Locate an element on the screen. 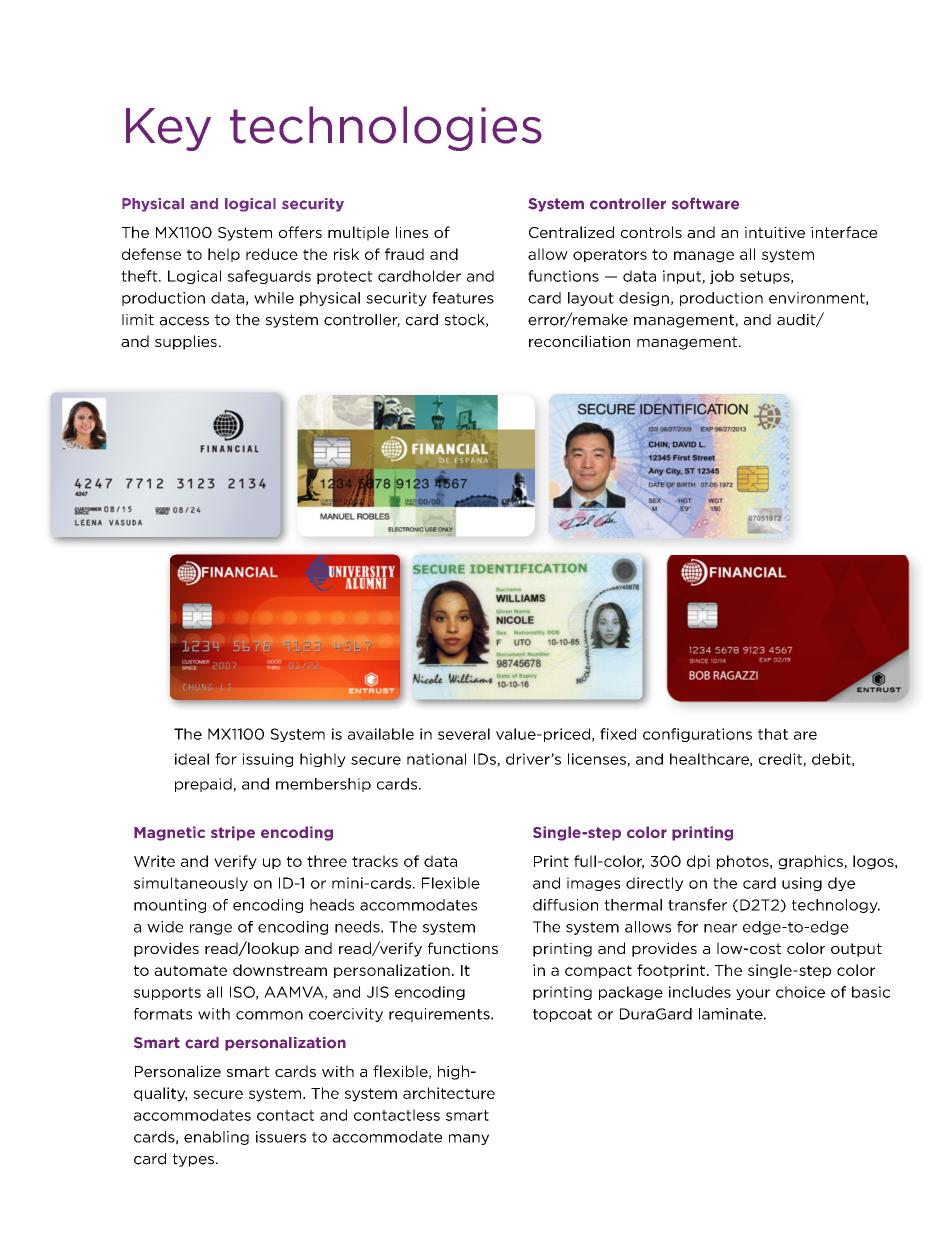  enabling is located at coordinates (216, 1138).
